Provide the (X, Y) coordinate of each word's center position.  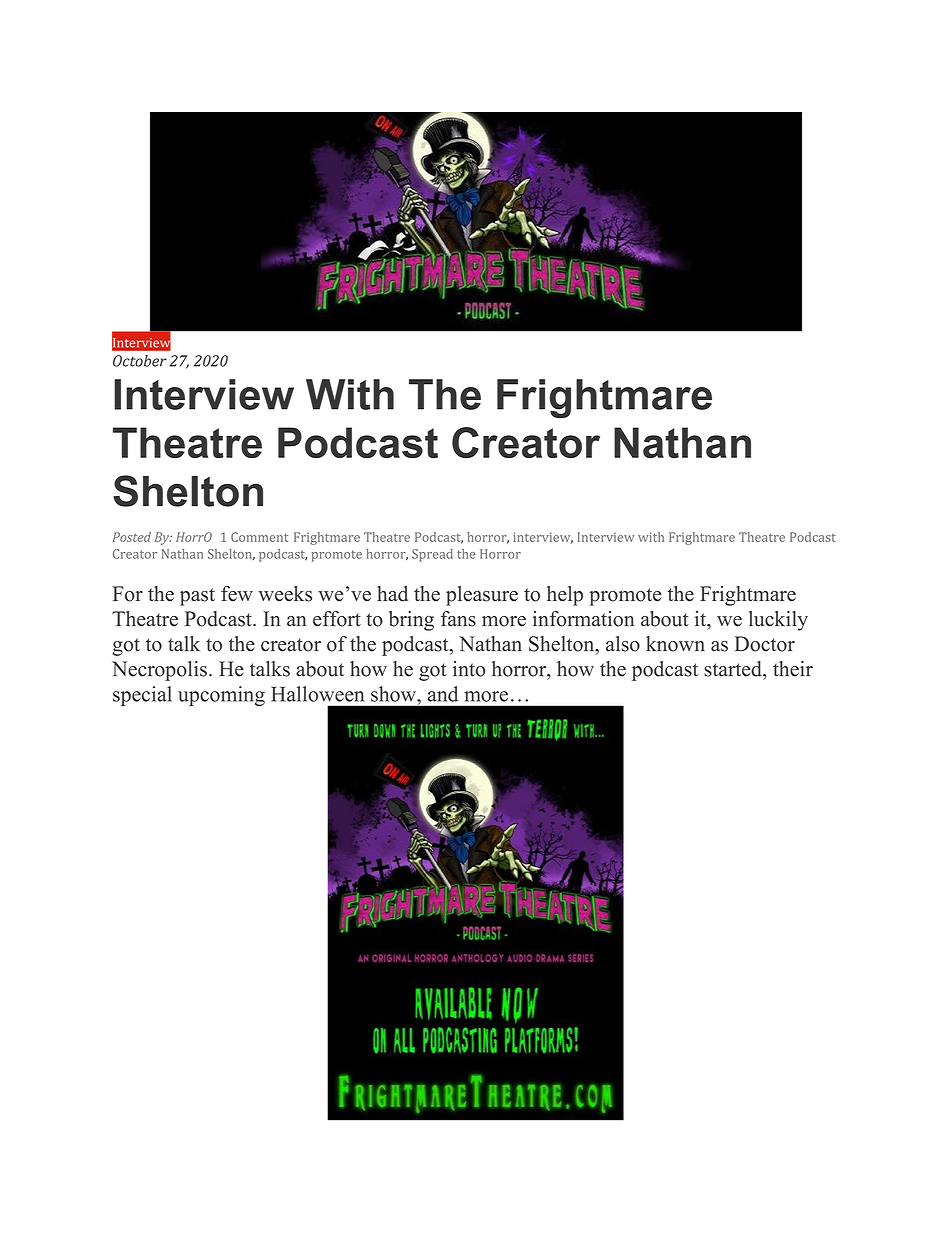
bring (411, 621)
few (237, 594)
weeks (285, 594)
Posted (132, 537)
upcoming (221, 696)
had (392, 594)
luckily (778, 621)
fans (458, 619)
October (140, 361)
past (197, 597)
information (583, 619)
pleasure (482, 596)
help (565, 596)
